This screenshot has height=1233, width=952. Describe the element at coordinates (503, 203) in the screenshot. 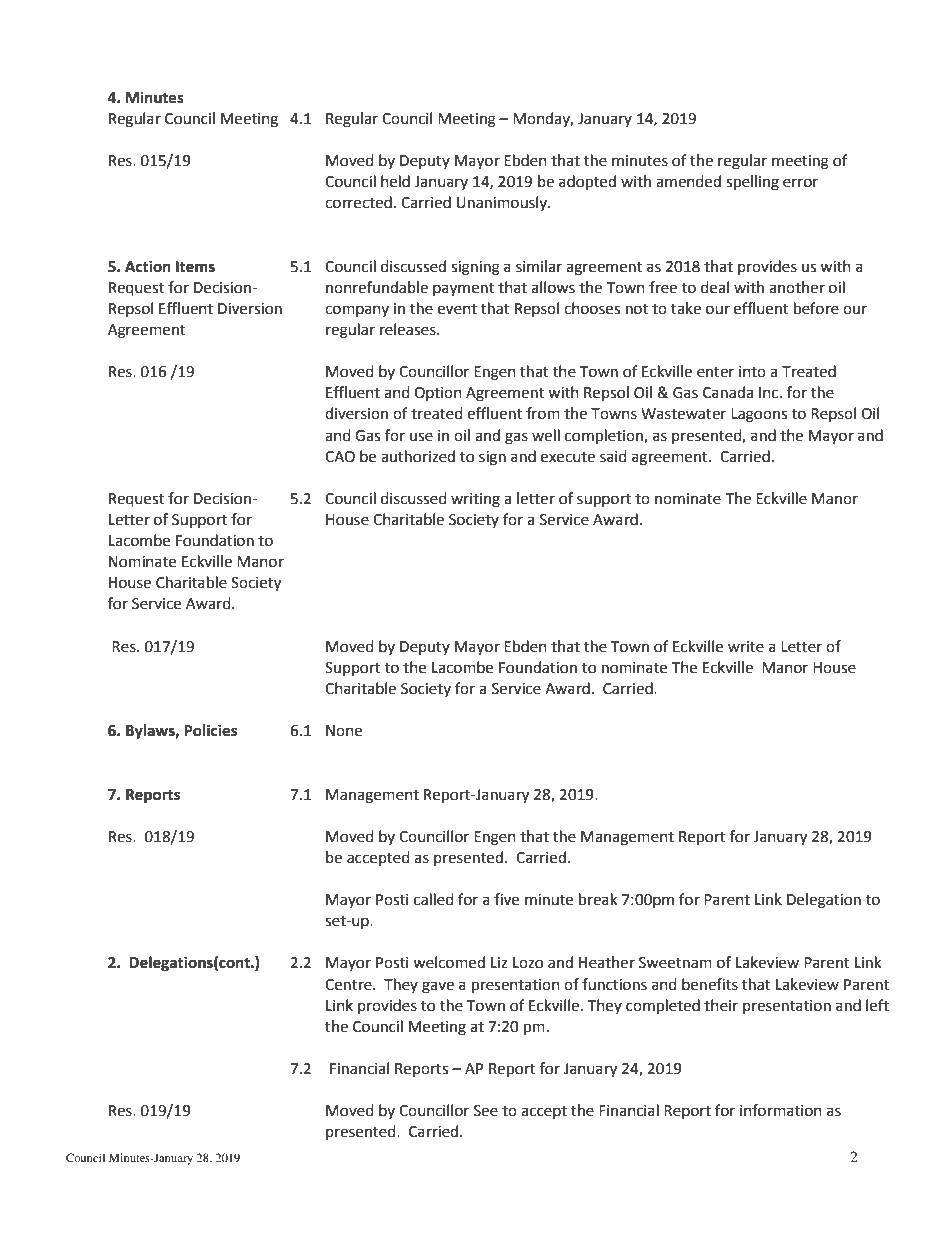

I see `Unanimously` at that location.
